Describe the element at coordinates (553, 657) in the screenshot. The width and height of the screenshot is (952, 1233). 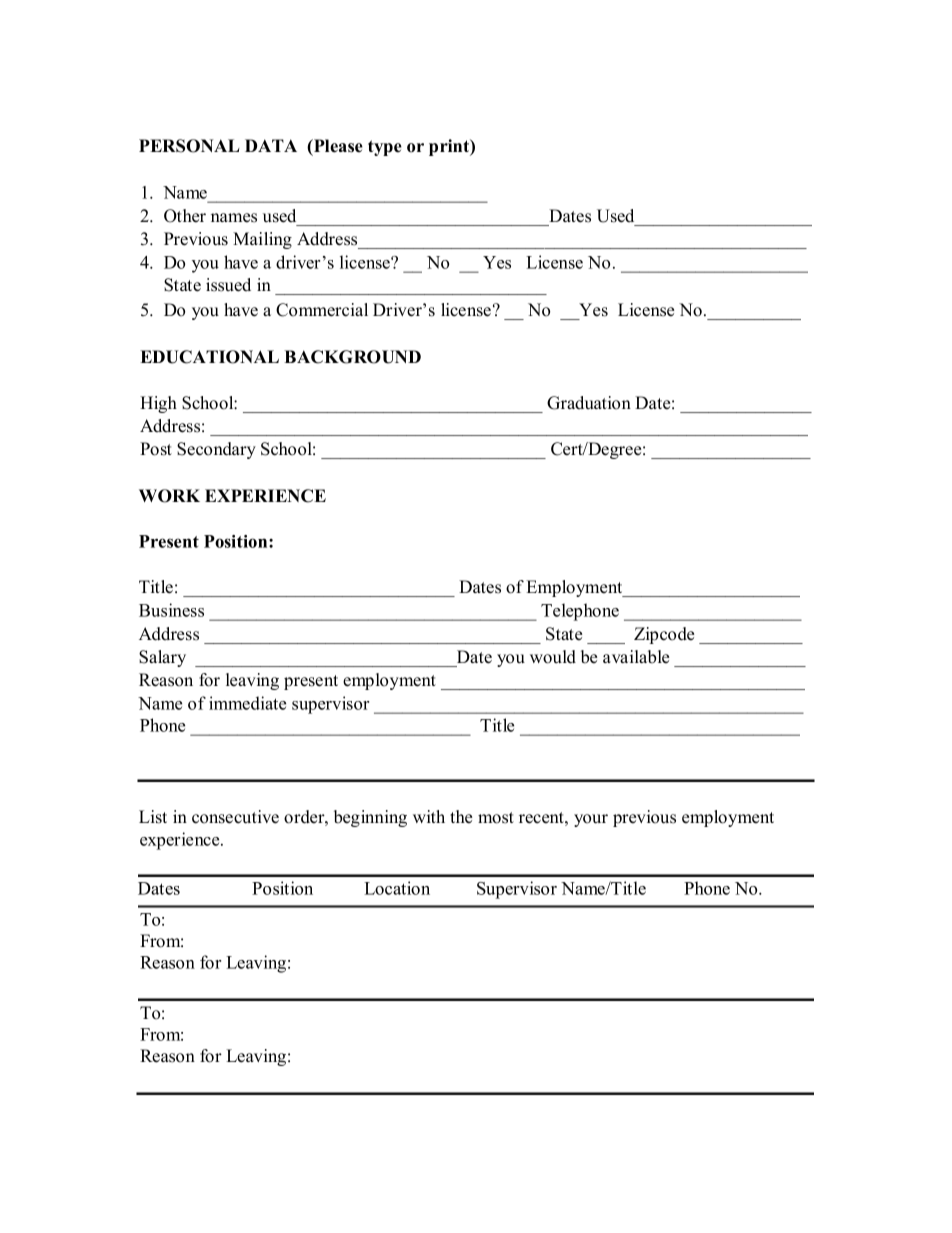
I see `would` at that location.
